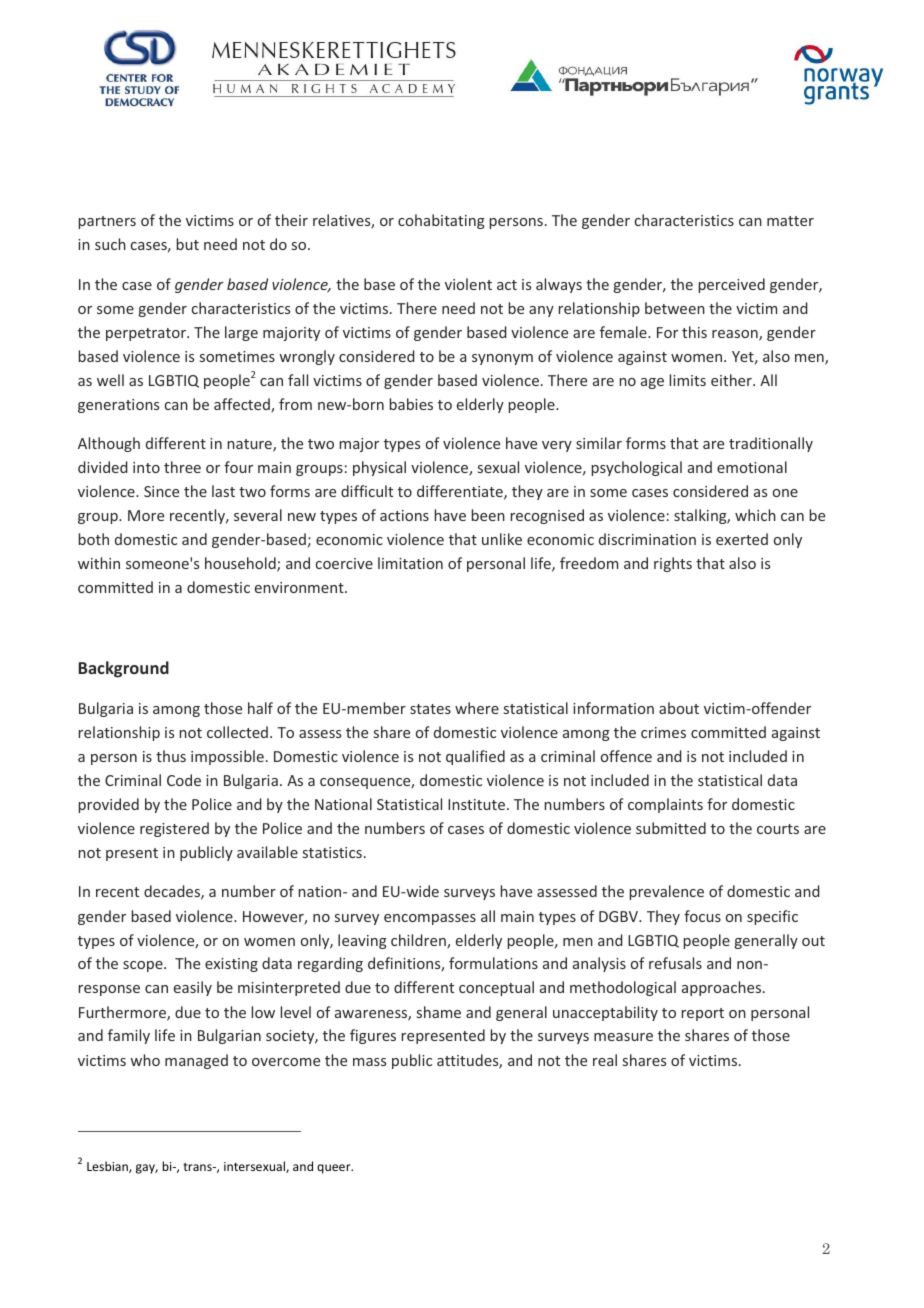 The height and width of the screenshot is (1308, 924). Describe the element at coordinates (732, 285) in the screenshot. I see `perceived` at that location.
